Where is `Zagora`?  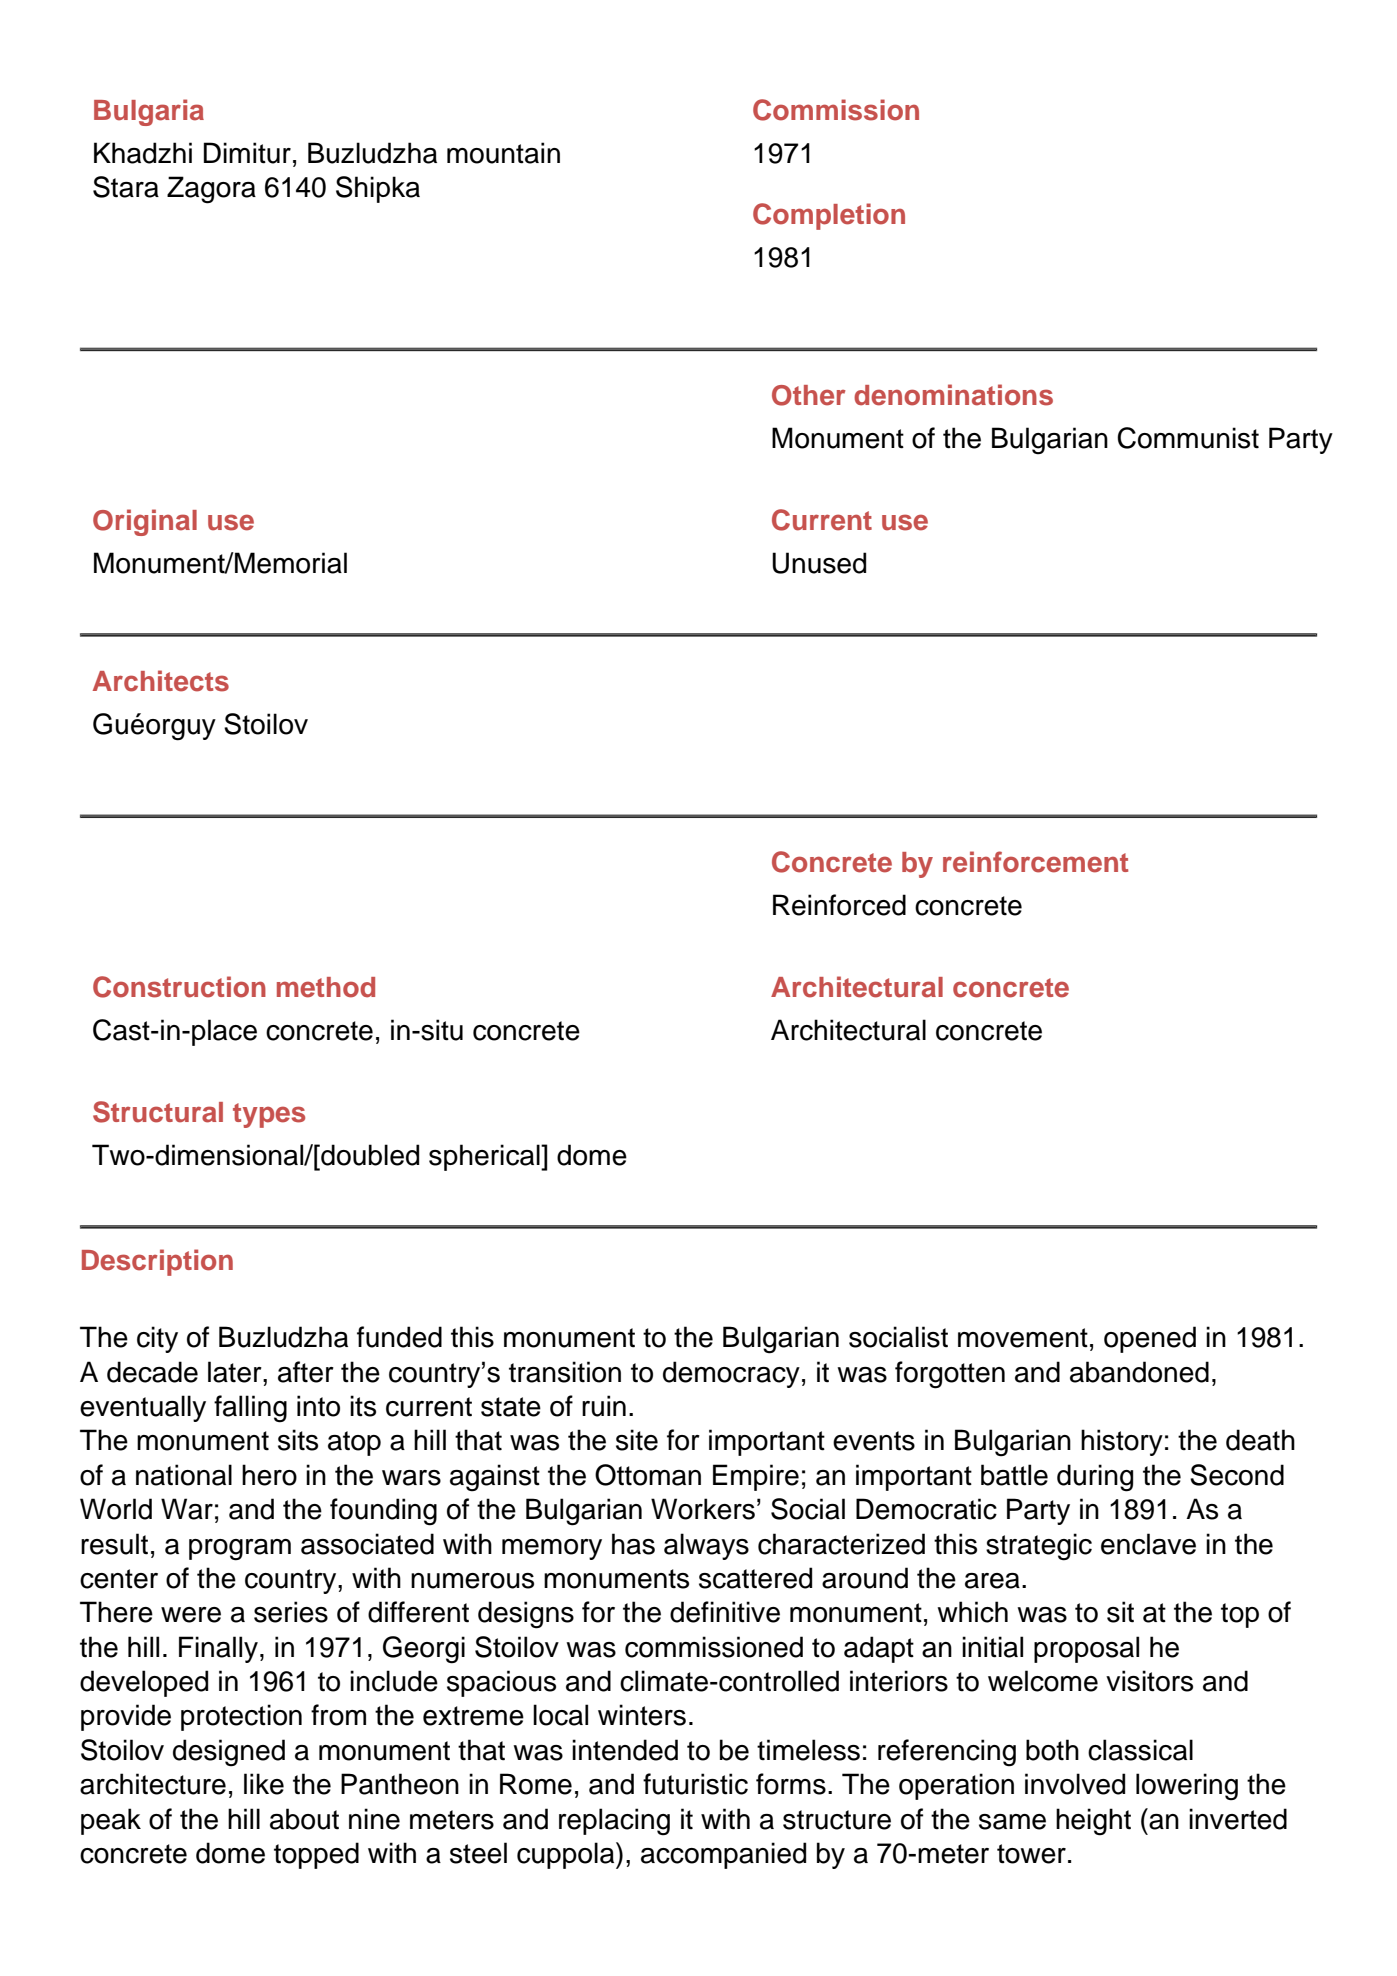 Zagora is located at coordinates (211, 190).
